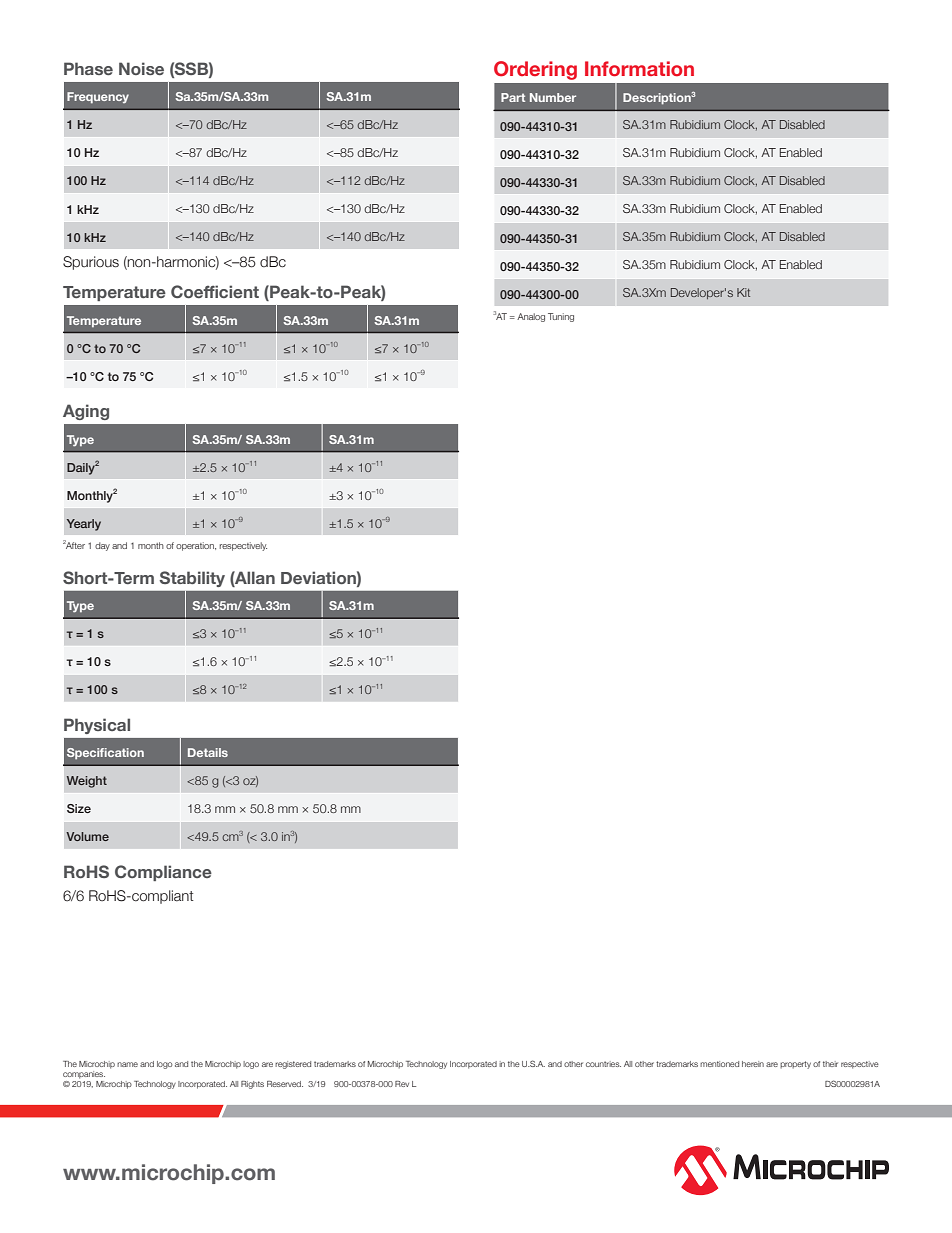 The image size is (952, 1233). I want to click on mentioned, so click(719, 1064).
